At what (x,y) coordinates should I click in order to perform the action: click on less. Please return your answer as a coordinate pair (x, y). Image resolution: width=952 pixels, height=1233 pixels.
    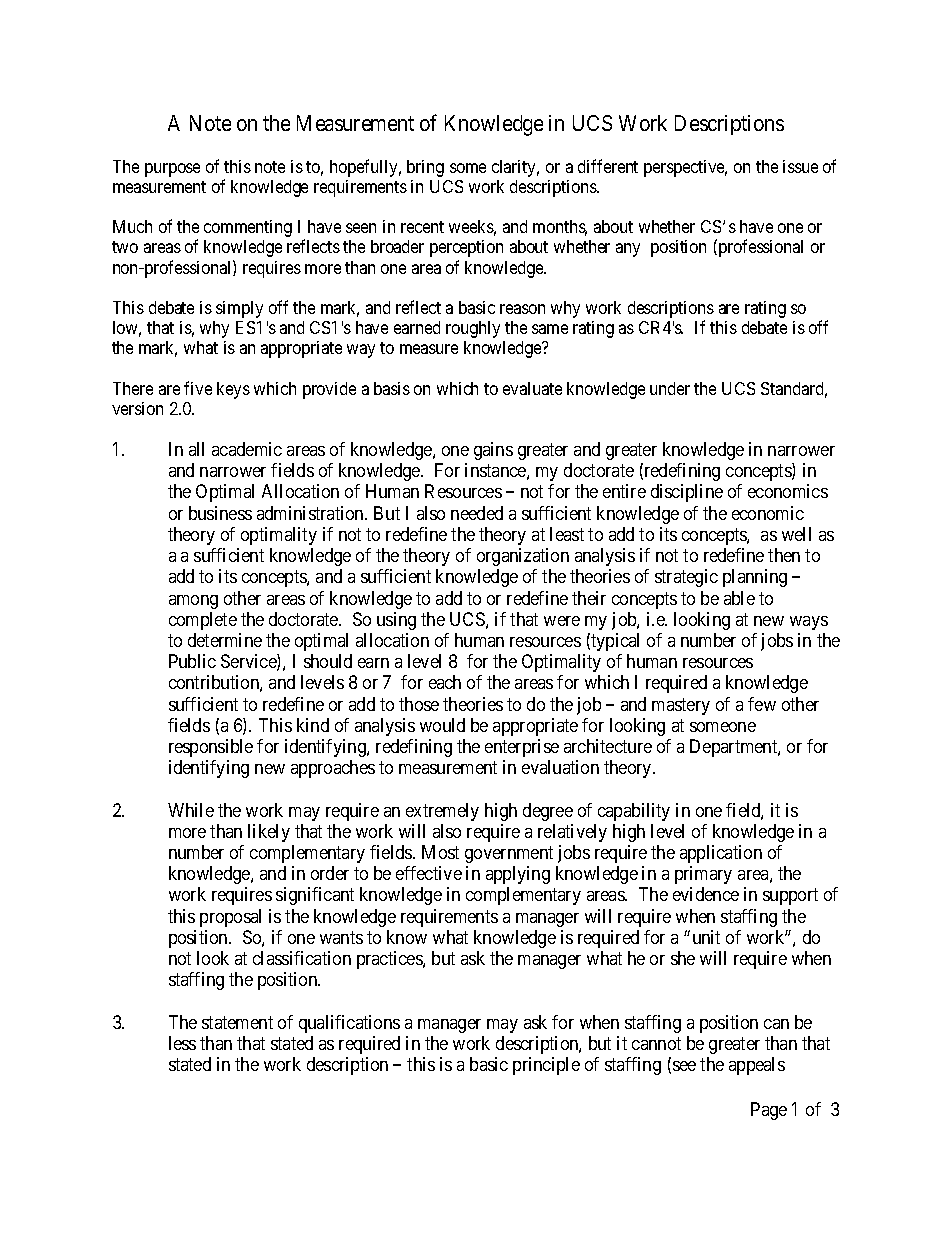
    Looking at the image, I should click on (182, 1043).
